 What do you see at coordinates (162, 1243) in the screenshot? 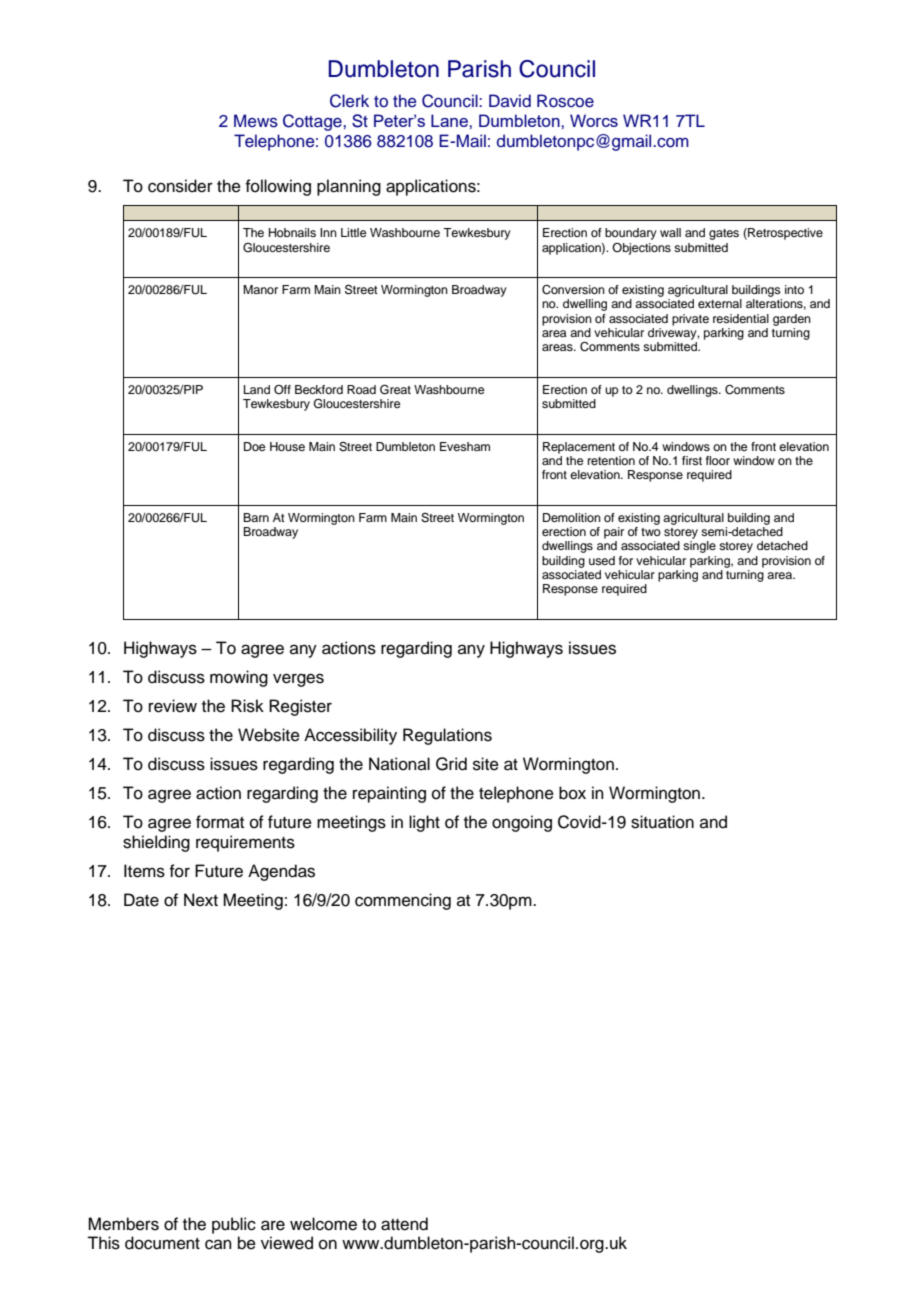
I see `document` at bounding box center [162, 1243].
